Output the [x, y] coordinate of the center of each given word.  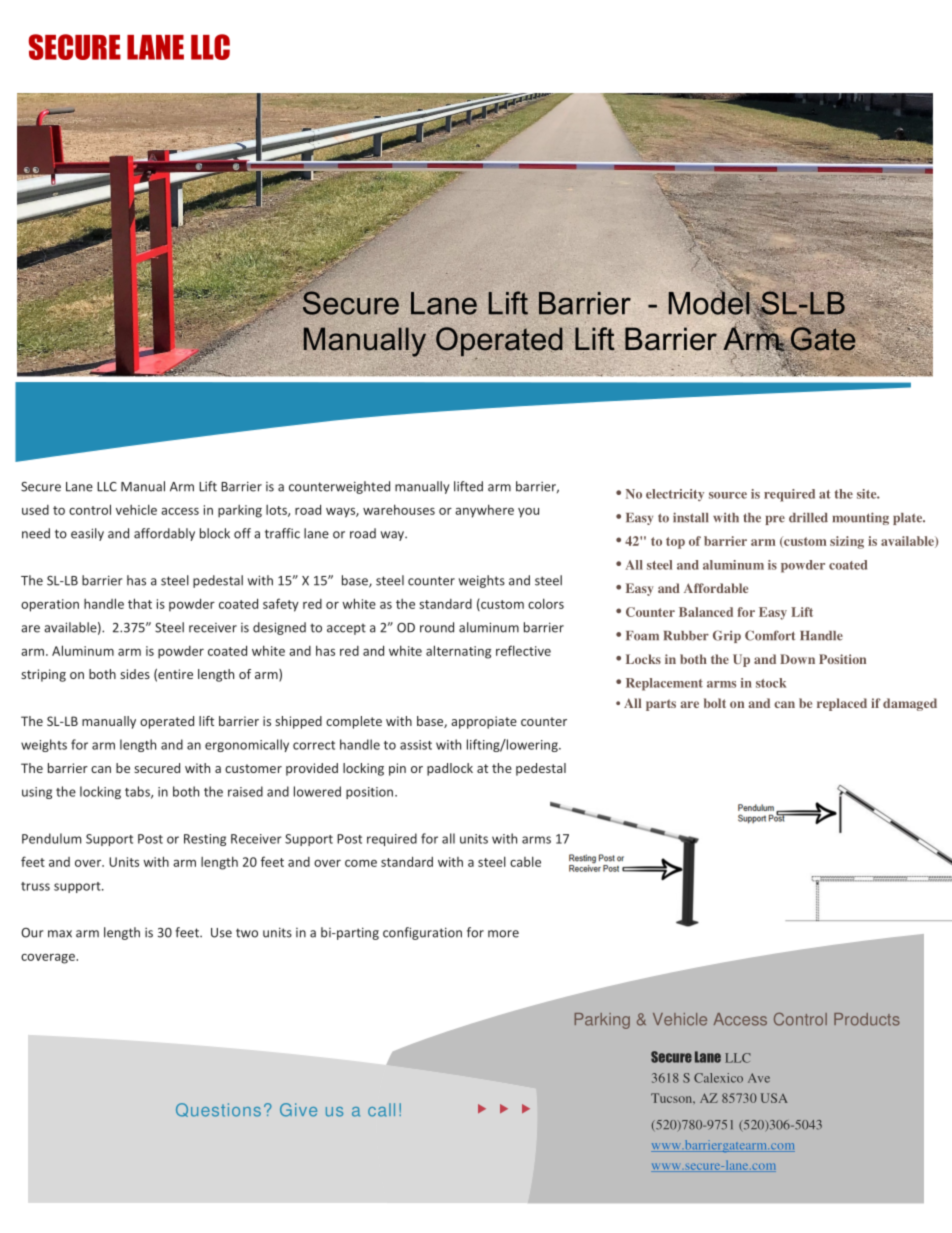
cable [525, 861]
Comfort [770, 635]
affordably [164, 534]
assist [416, 745]
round [437, 627]
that [140, 603]
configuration [422, 933]
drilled [808, 517]
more [503, 934]
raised [245, 791]
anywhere [484, 511]
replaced [842, 704]
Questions [218, 1110]
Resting [205, 840]
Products [867, 1019]
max [60, 934]
